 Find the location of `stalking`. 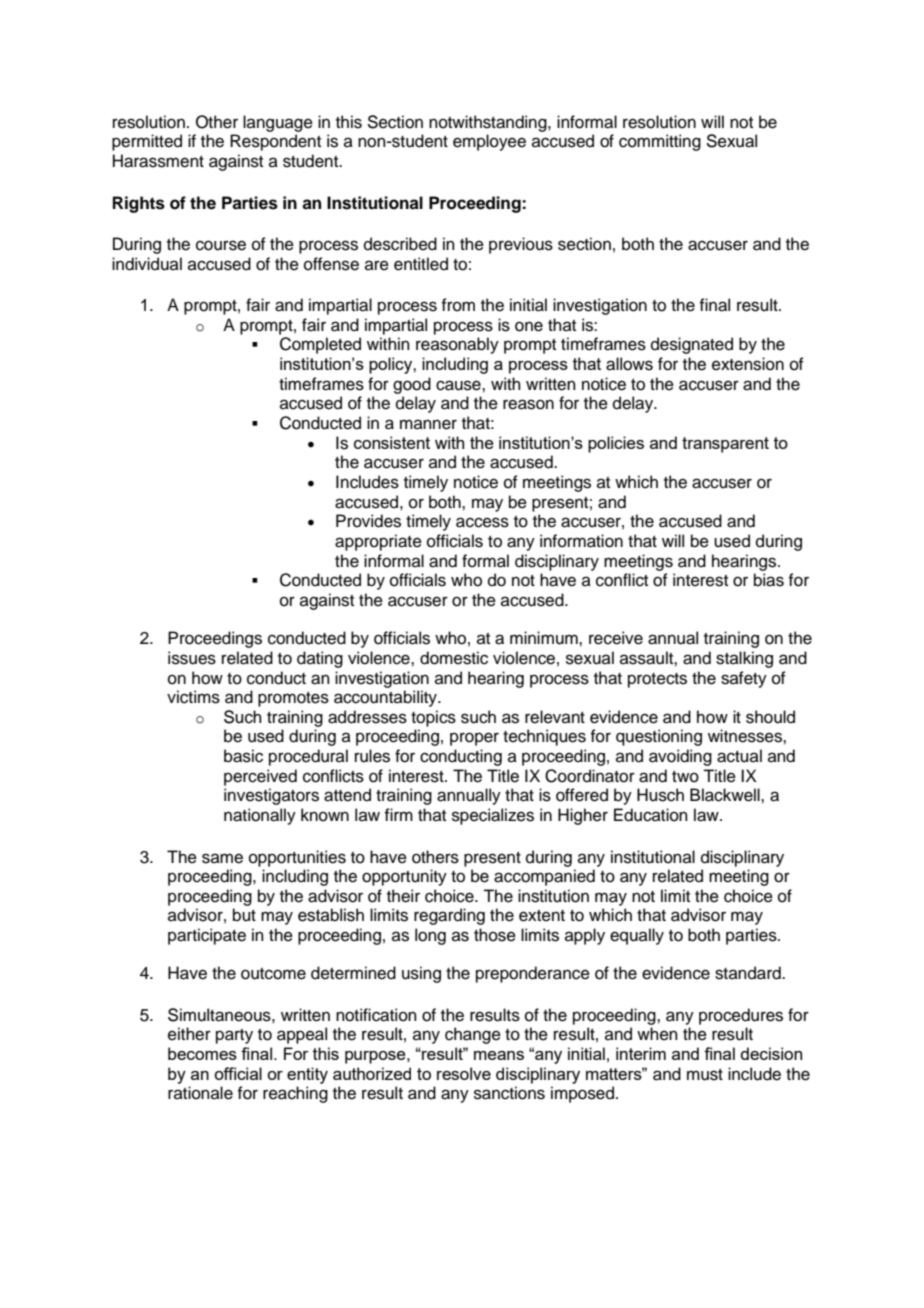

stalking is located at coordinates (744, 659).
